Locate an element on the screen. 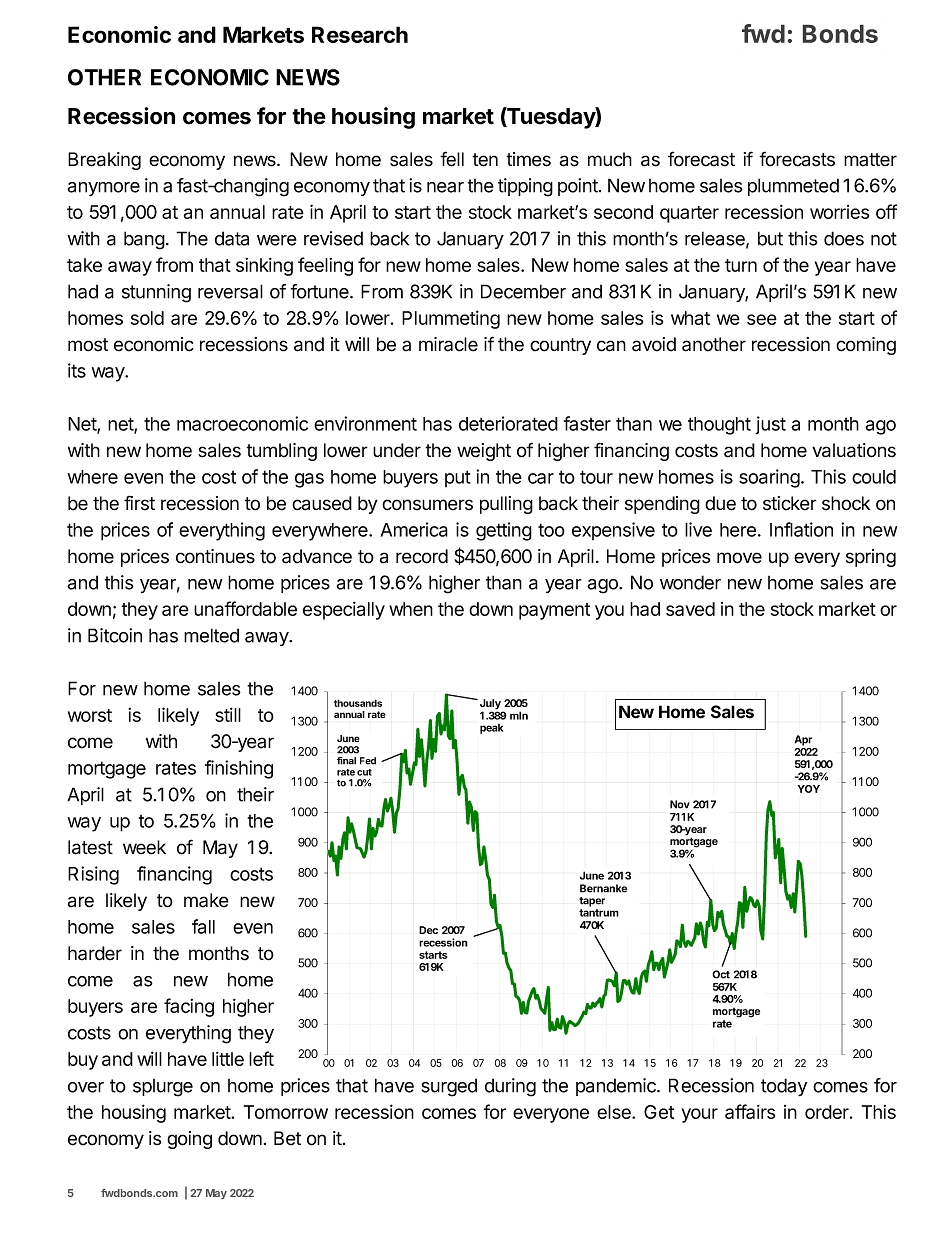 Image resolution: width=952 pixels, height=1233 pixels. matter is located at coordinates (870, 160).
